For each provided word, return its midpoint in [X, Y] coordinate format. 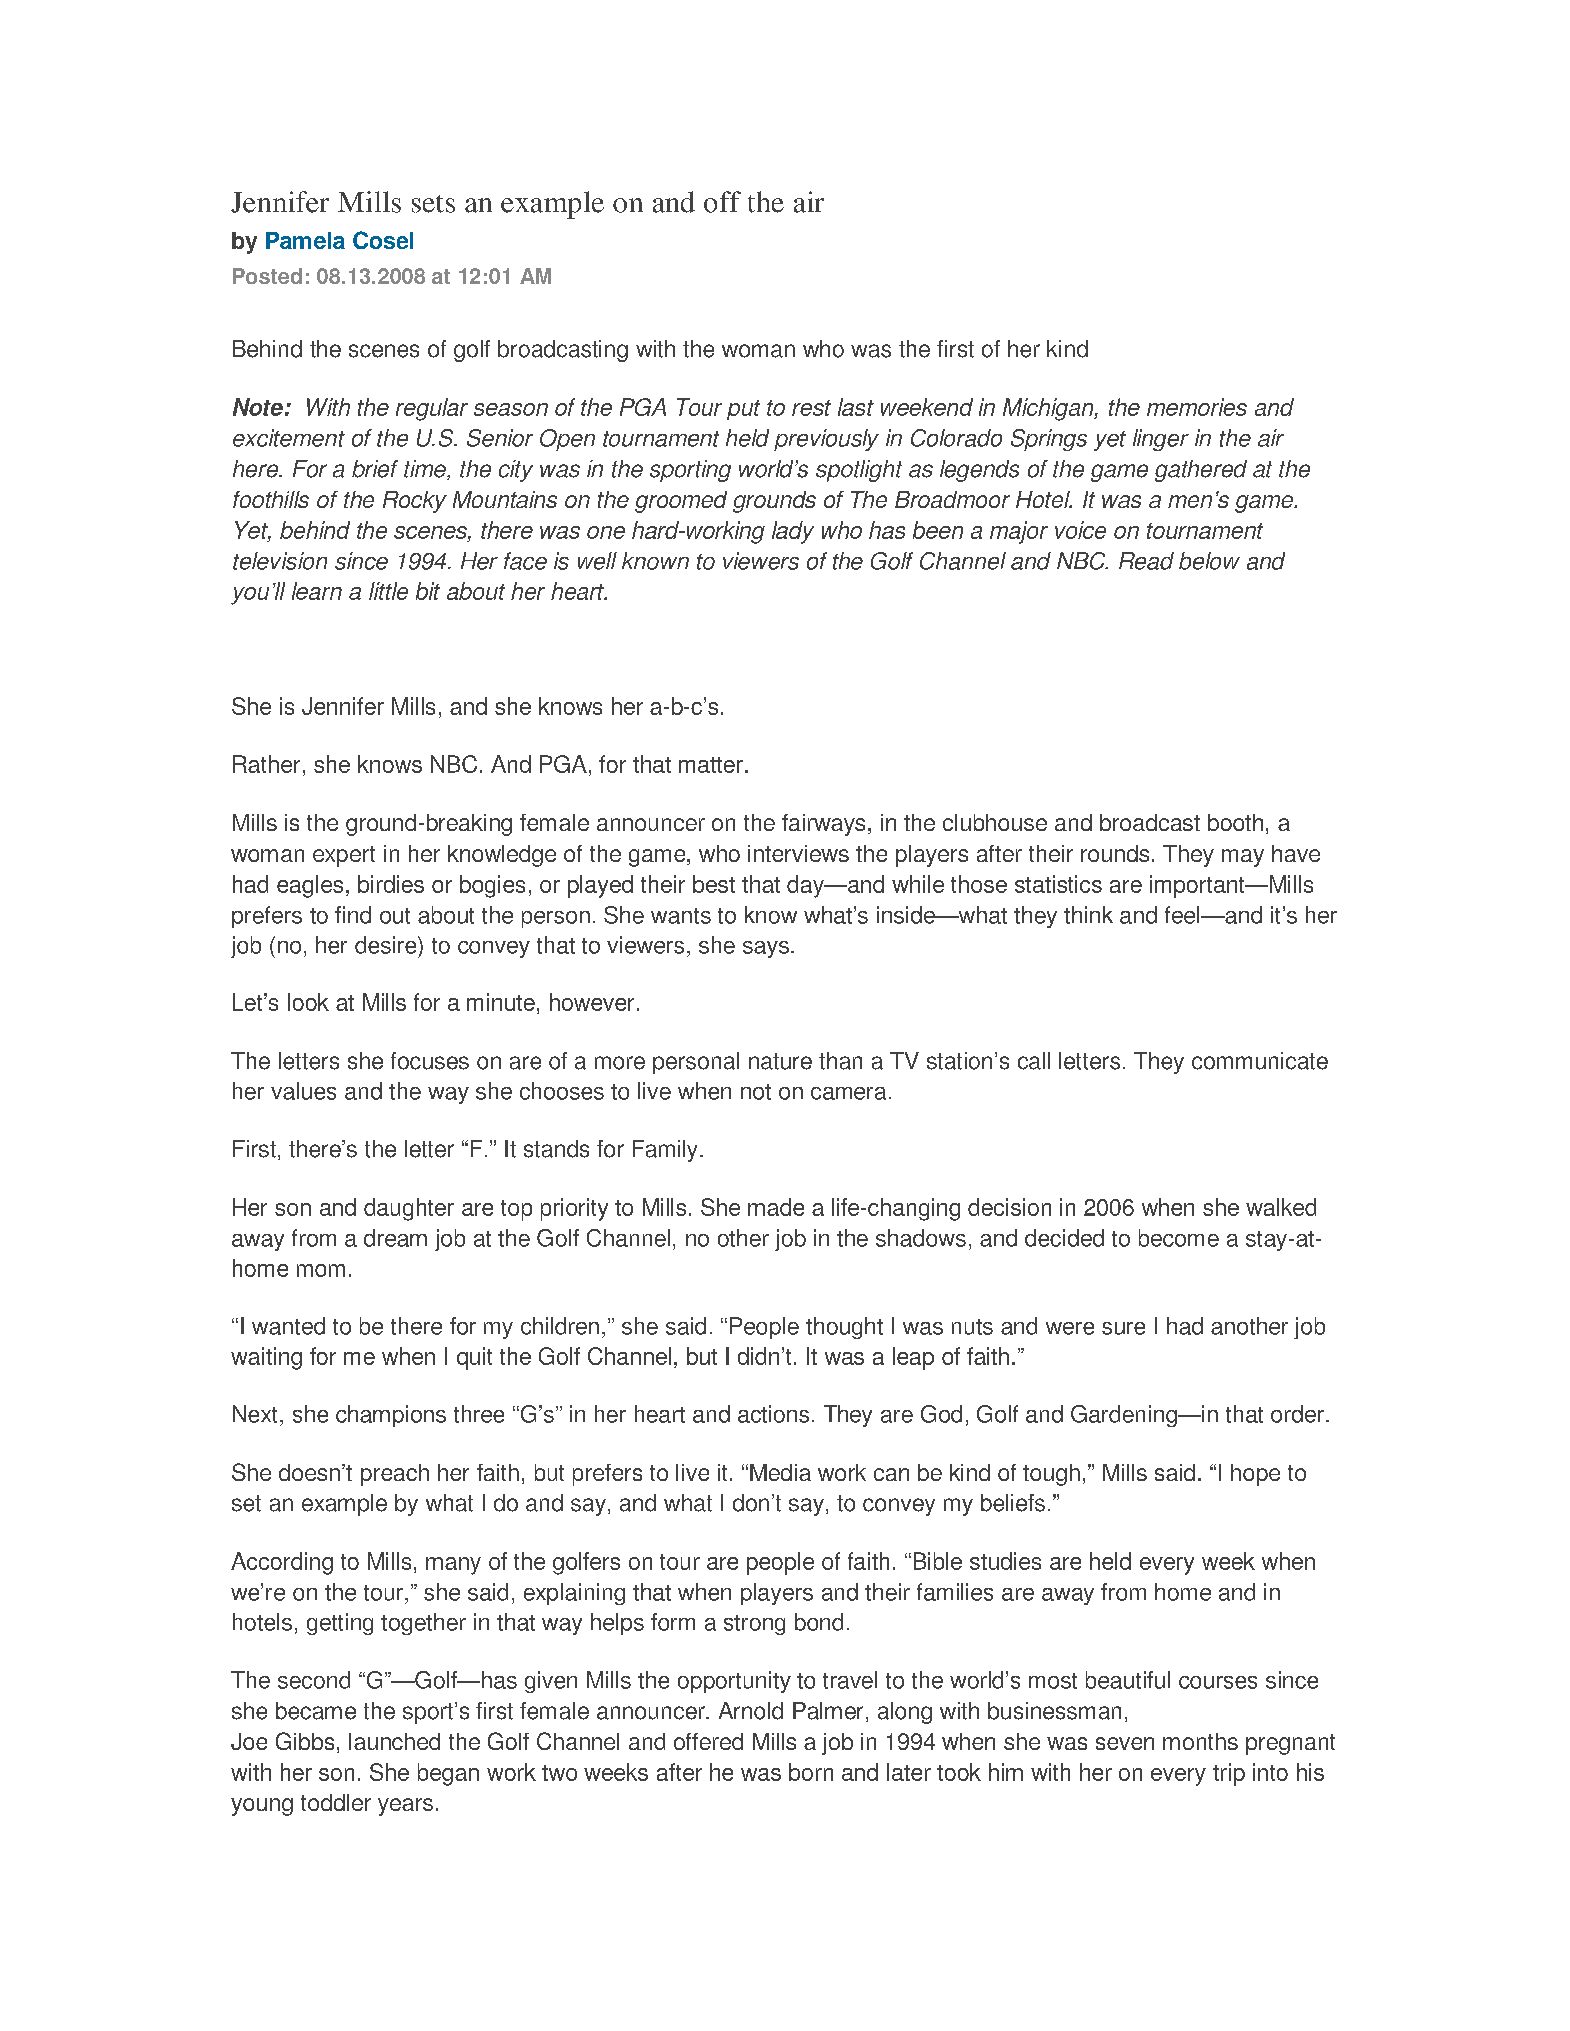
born [811, 1772]
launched [394, 1741]
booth [1235, 822]
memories [1197, 407]
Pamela [305, 240]
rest [811, 408]
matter [711, 765]
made [776, 1207]
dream [395, 1238]
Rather [266, 764]
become [1179, 1238]
